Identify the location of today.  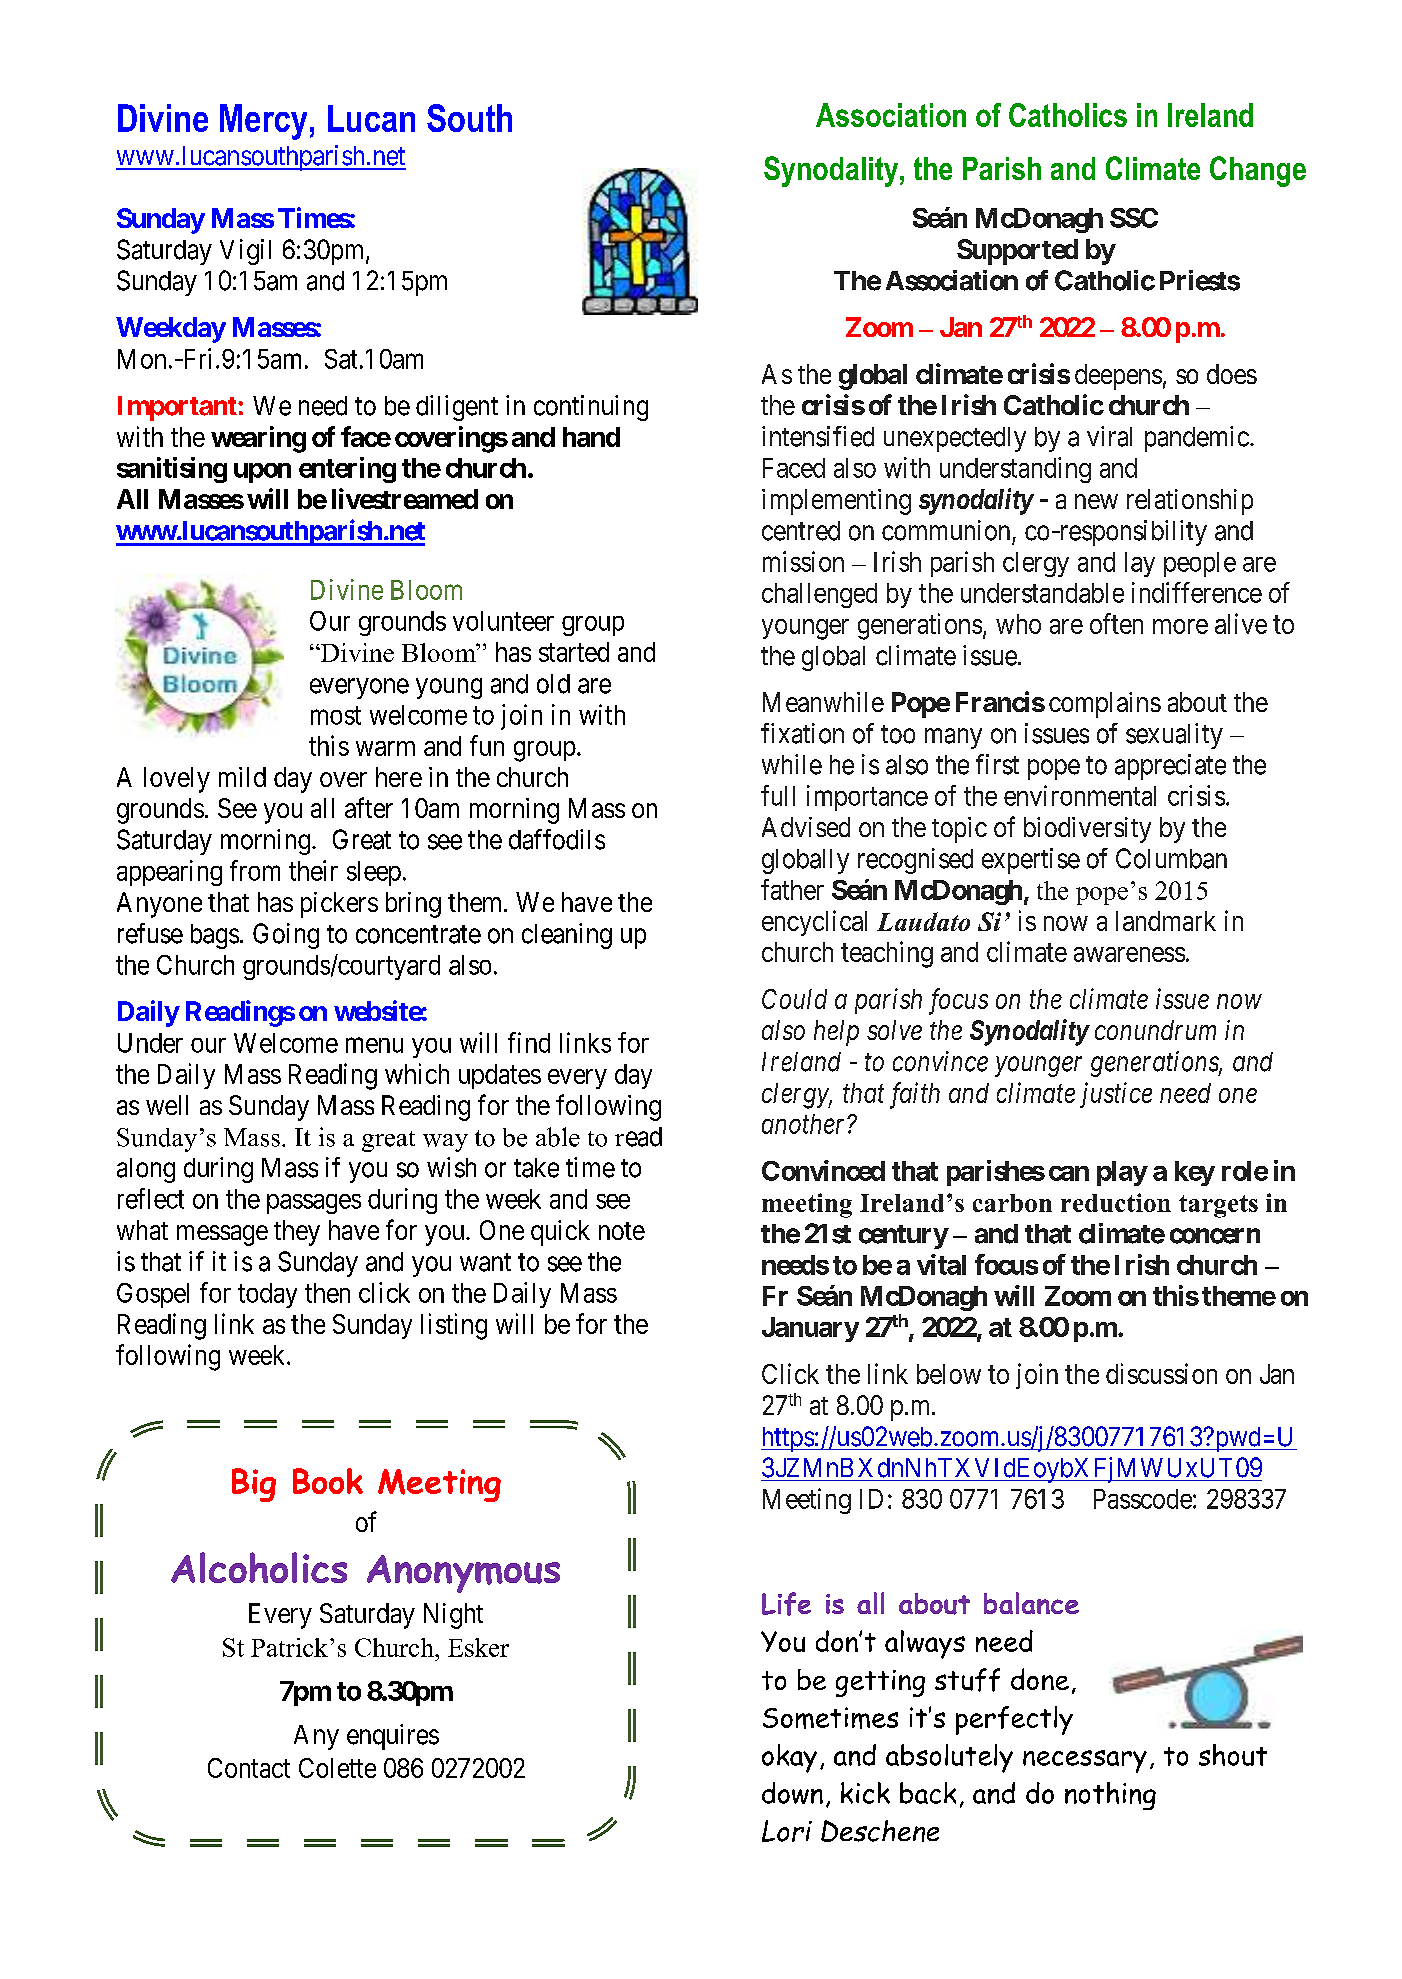
(267, 1295).
